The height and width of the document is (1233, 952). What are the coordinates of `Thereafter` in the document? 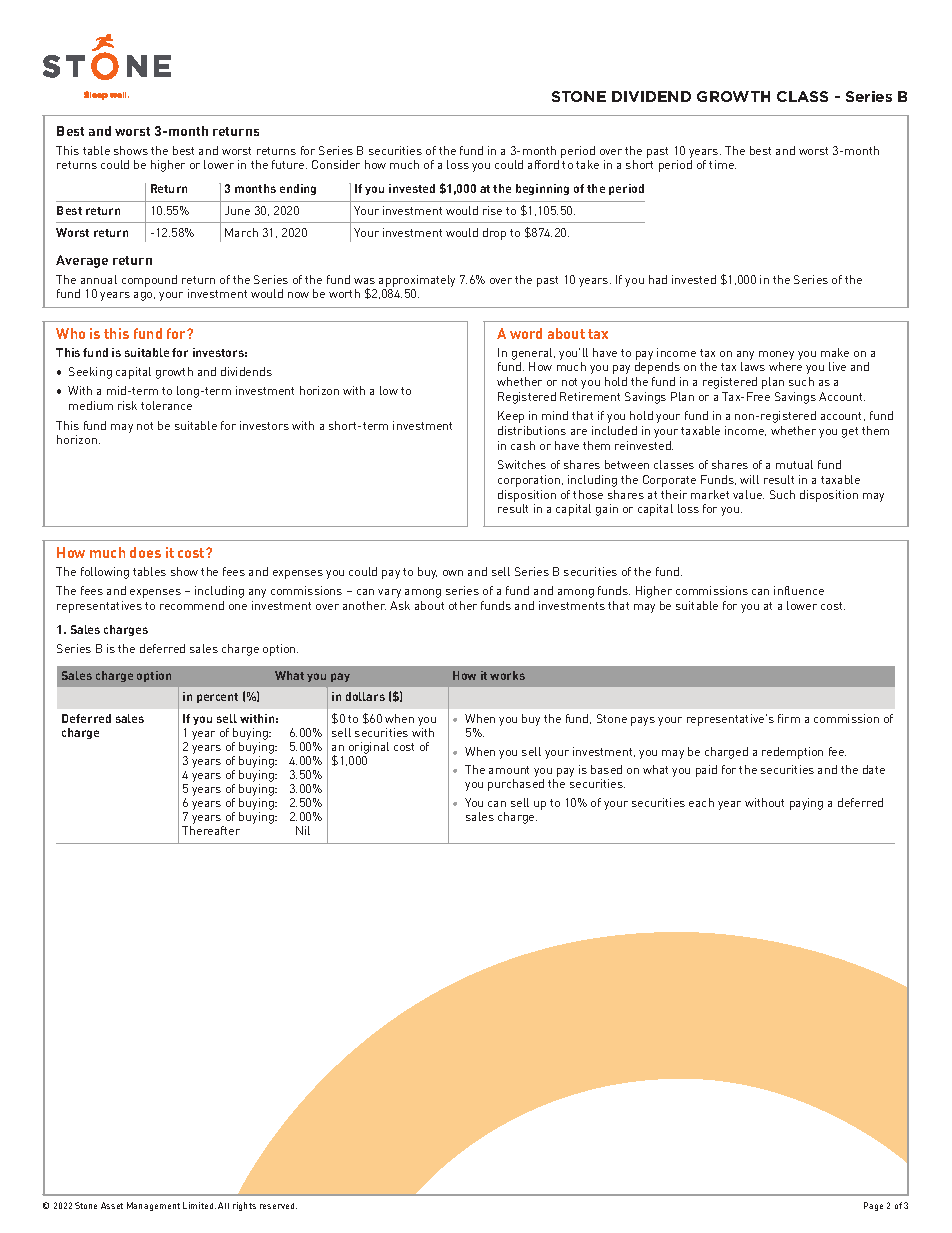 It's located at (211, 830).
